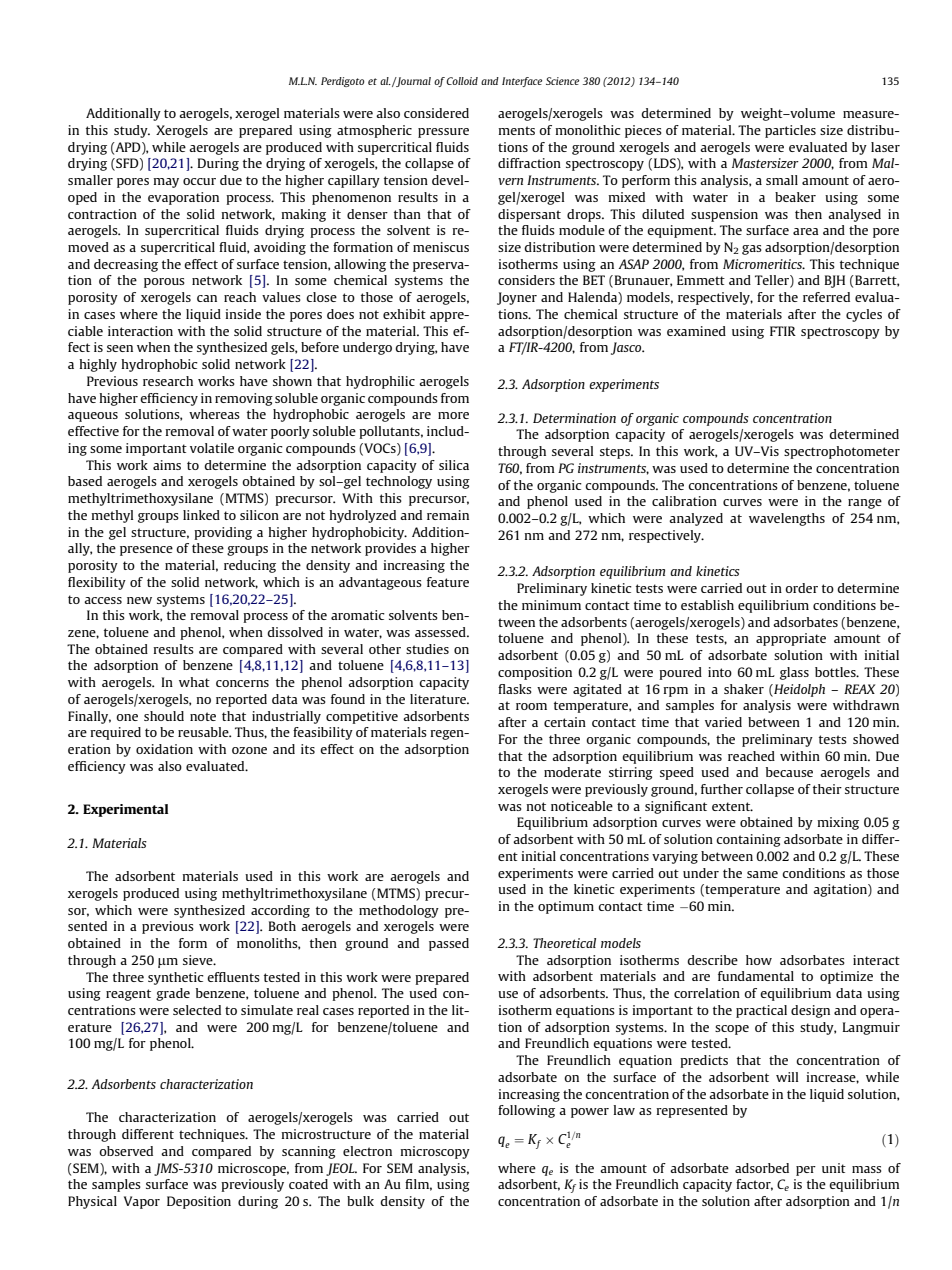  What do you see at coordinates (783, 331) in the screenshot?
I see `FTIR` at bounding box center [783, 331].
